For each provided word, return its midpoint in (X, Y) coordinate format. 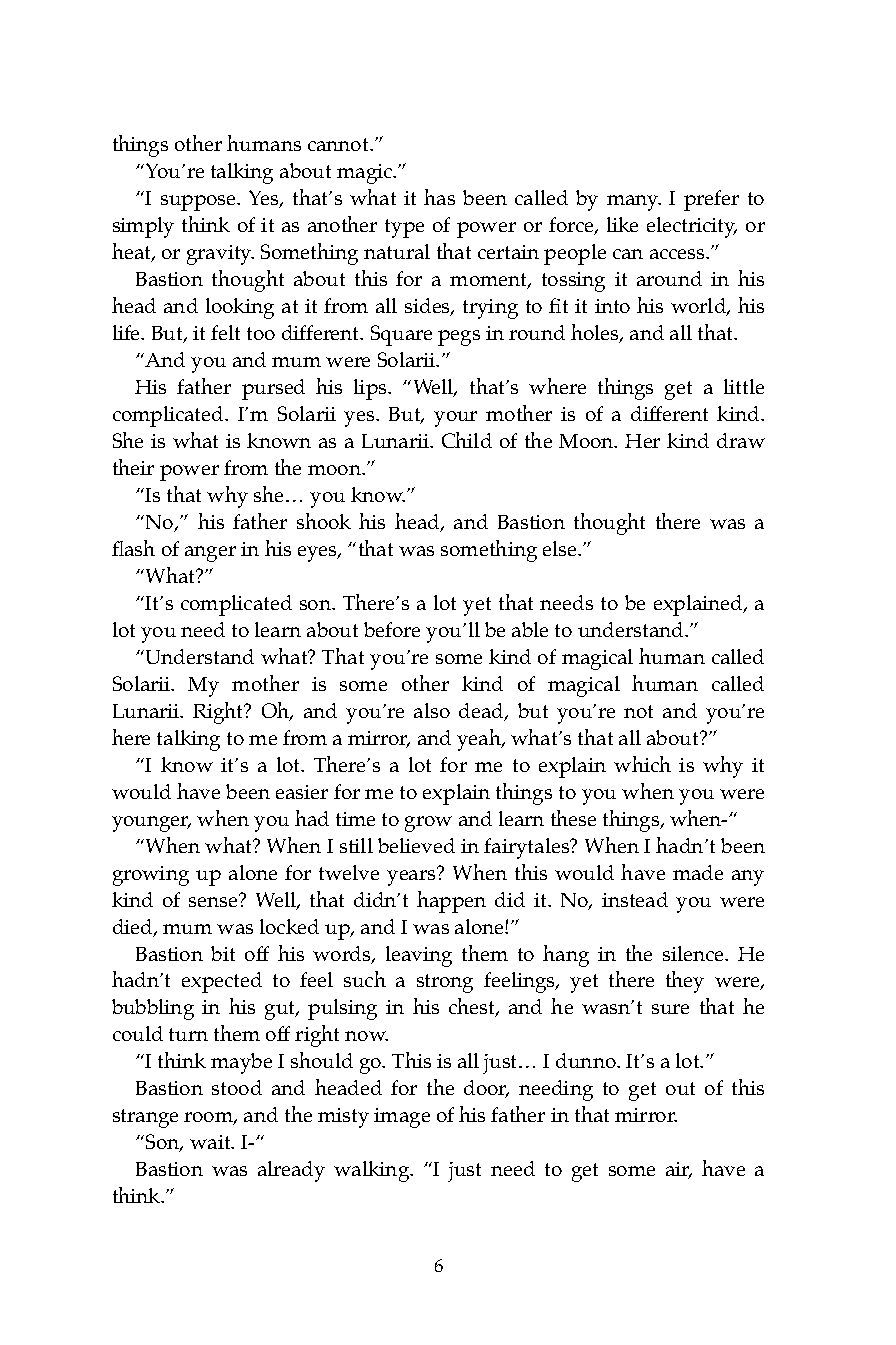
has (439, 197)
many (634, 203)
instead (635, 899)
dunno (587, 1060)
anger (210, 554)
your (455, 419)
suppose (199, 203)
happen (451, 902)
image (402, 1118)
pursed (273, 389)
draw (741, 440)
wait (211, 1142)
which (642, 764)
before (392, 629)
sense (214, 901)
